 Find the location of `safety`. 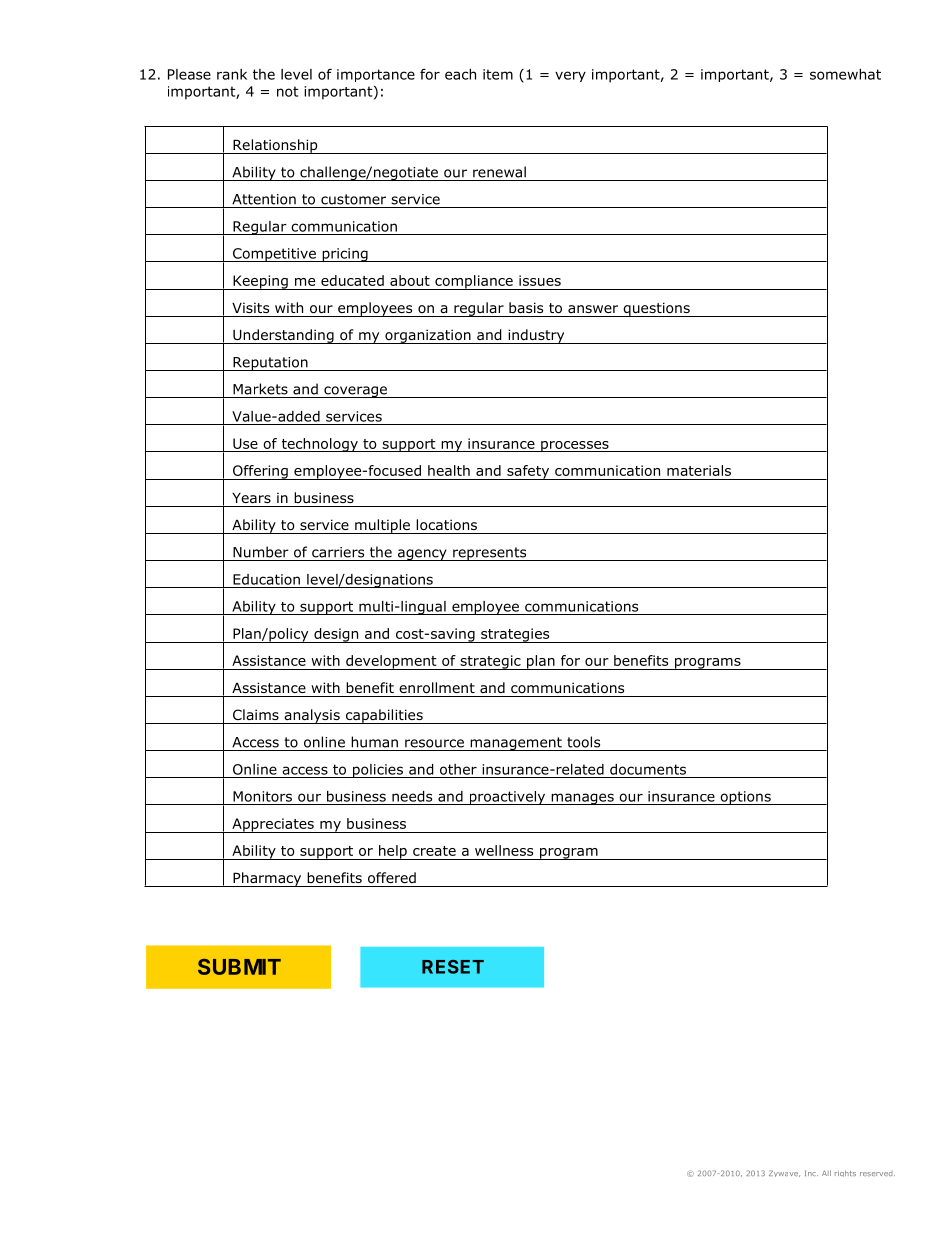

safety is located at coordinates (528, 472).
